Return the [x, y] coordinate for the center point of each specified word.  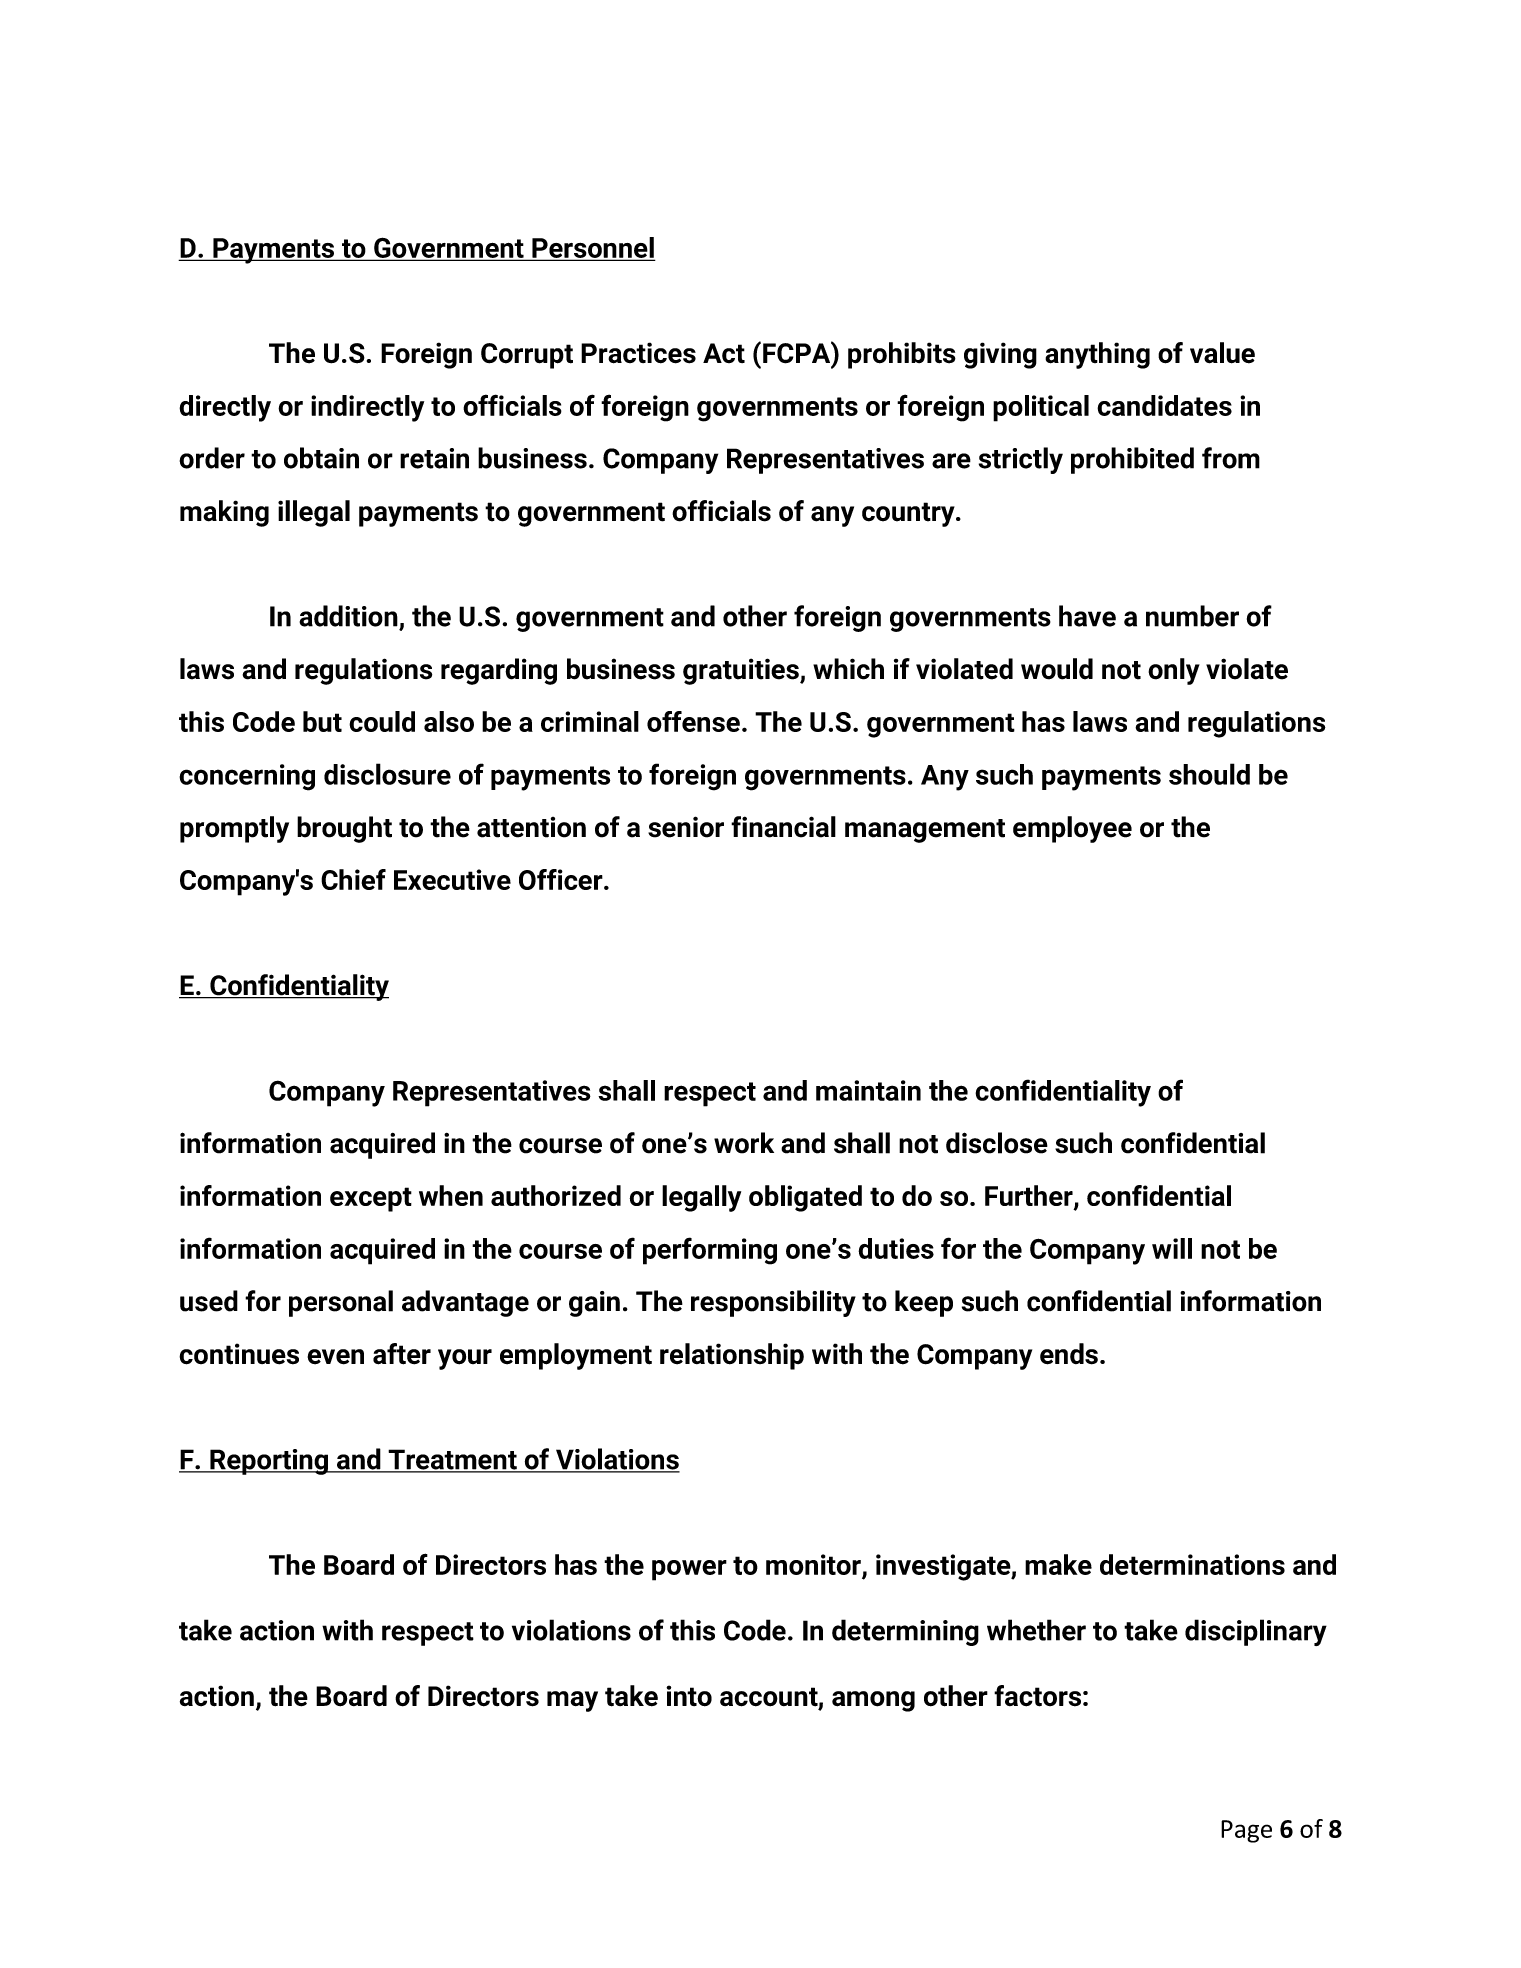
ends [1069, 1354]
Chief [353, 879]
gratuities [742, 671]
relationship [732, 1356]
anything [1097, 355]
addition [348, 616]
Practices [638, 353]
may [572, 1701]
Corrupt [527, 356]
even [335, 1357]
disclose [997, 1143]
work [744, 1143]
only [1174, 671]
